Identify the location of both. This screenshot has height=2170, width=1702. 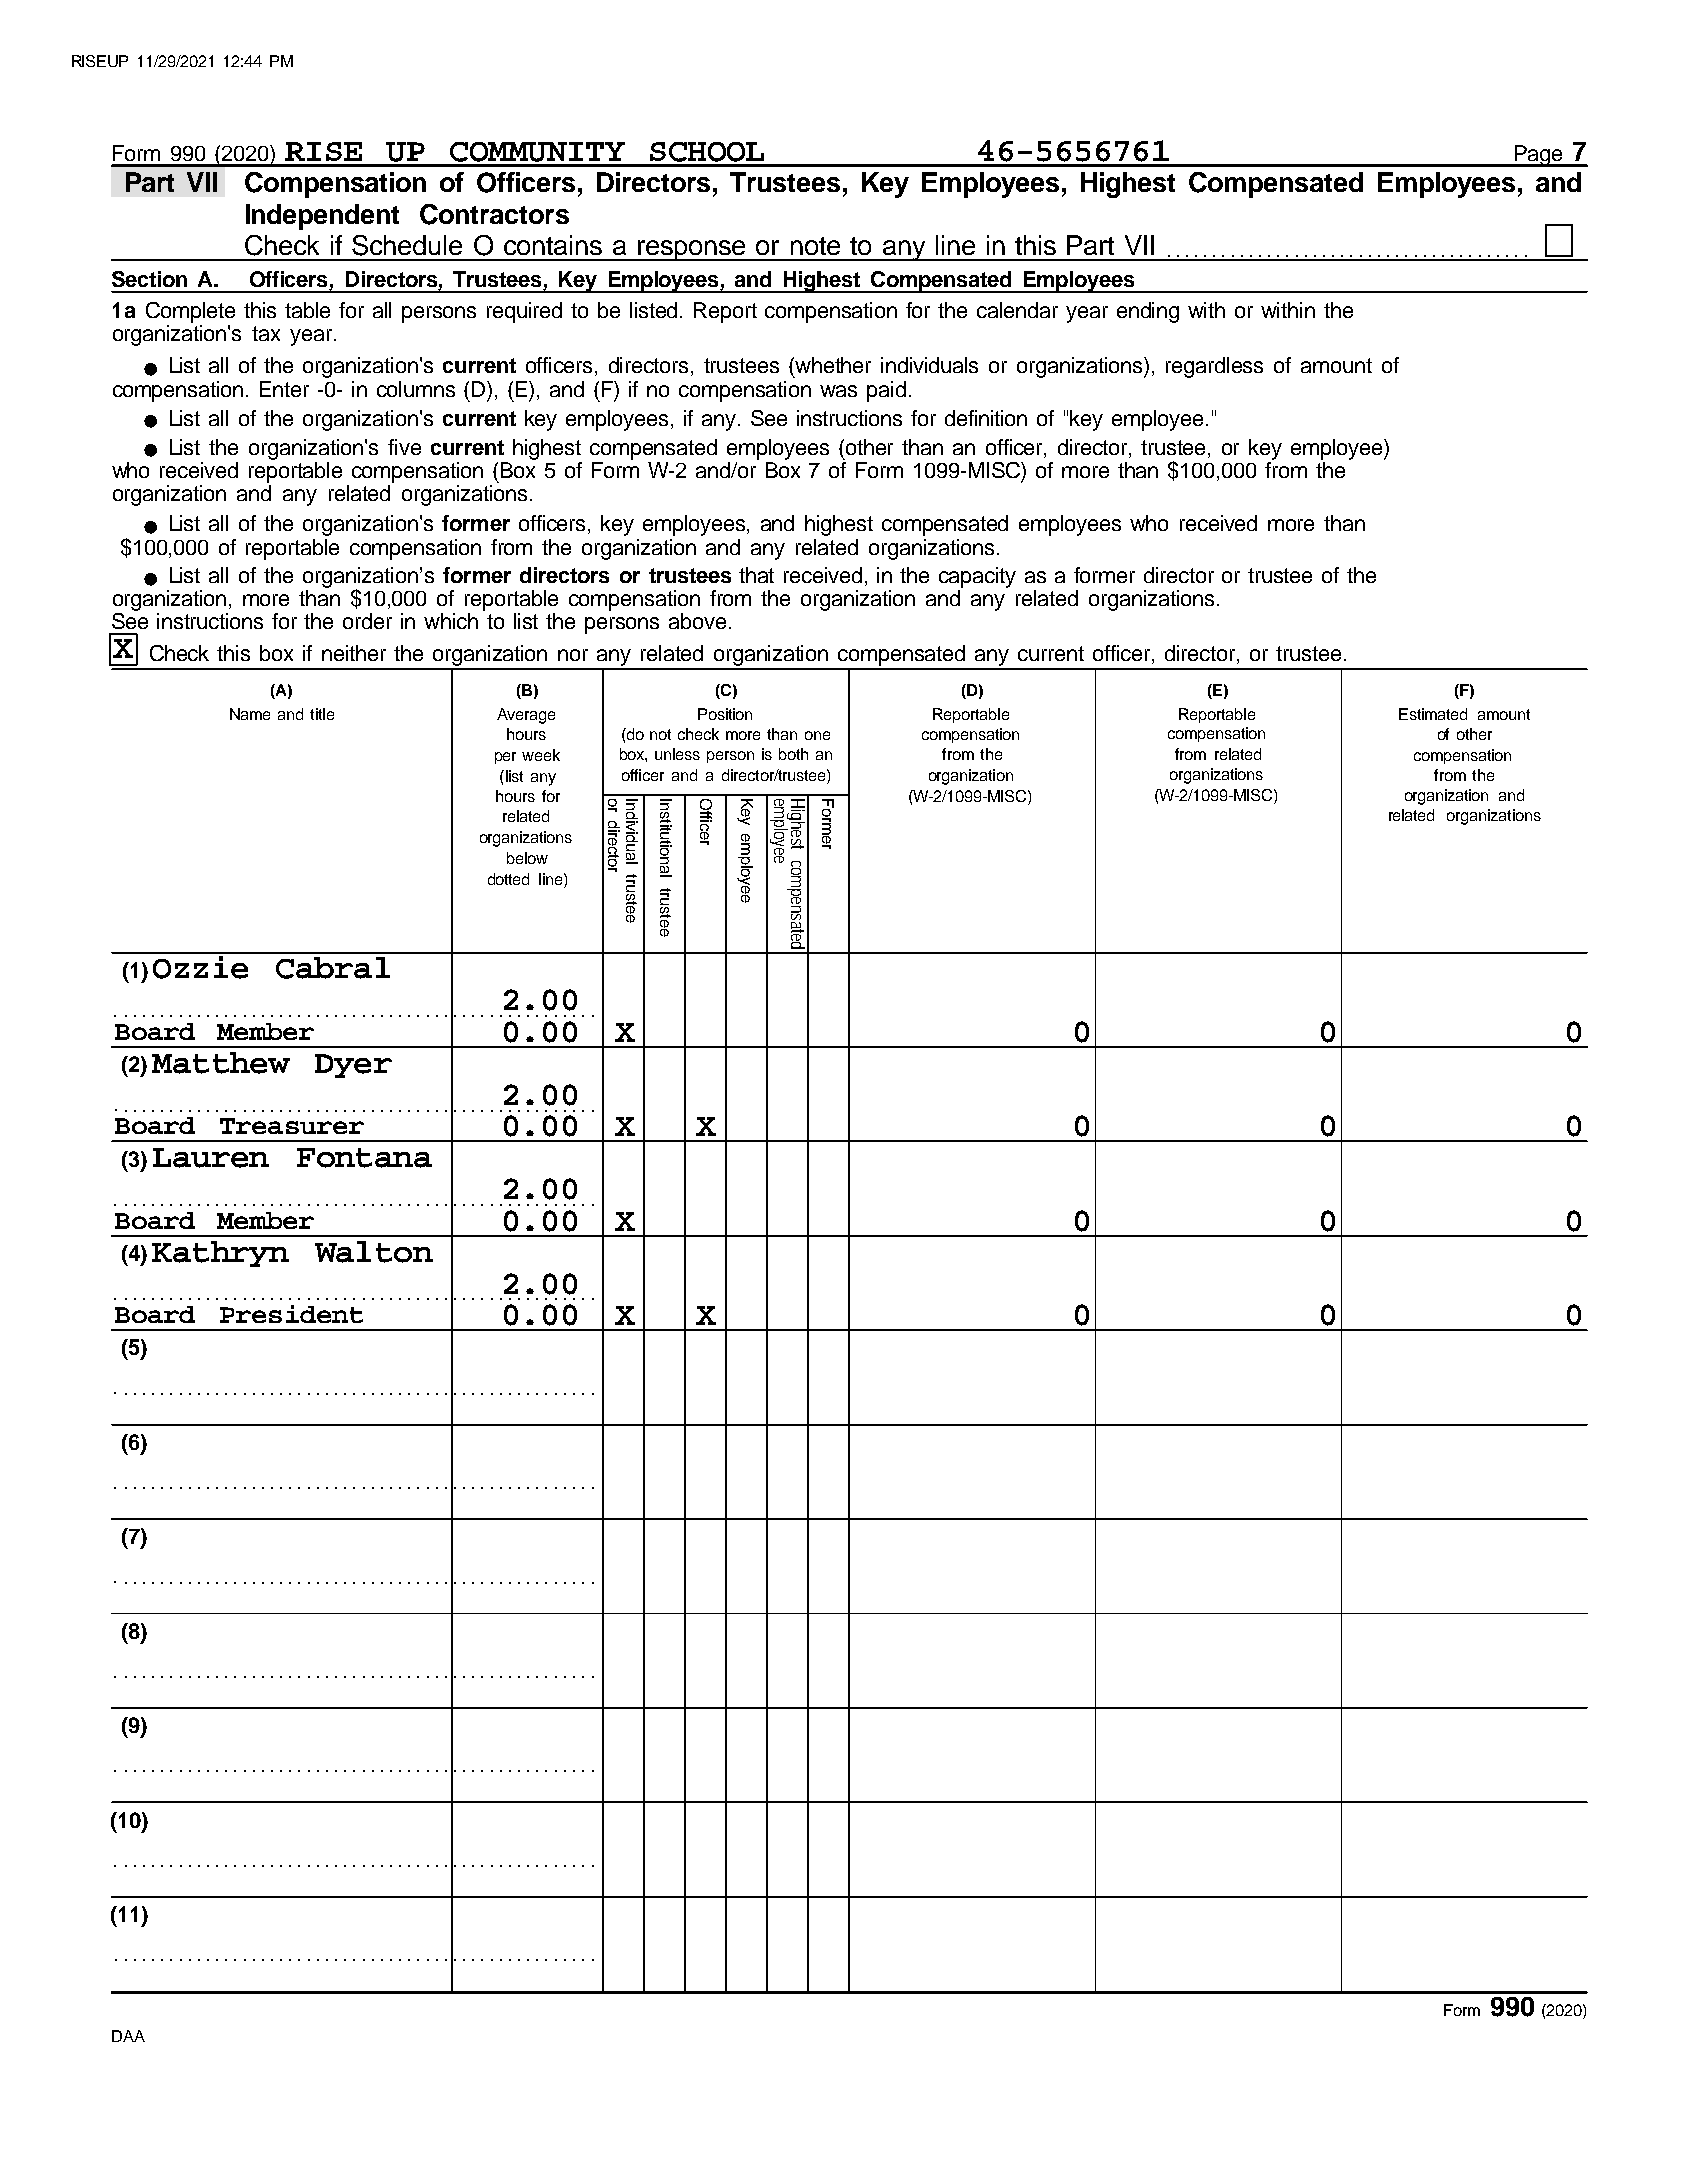
(793, 754).
